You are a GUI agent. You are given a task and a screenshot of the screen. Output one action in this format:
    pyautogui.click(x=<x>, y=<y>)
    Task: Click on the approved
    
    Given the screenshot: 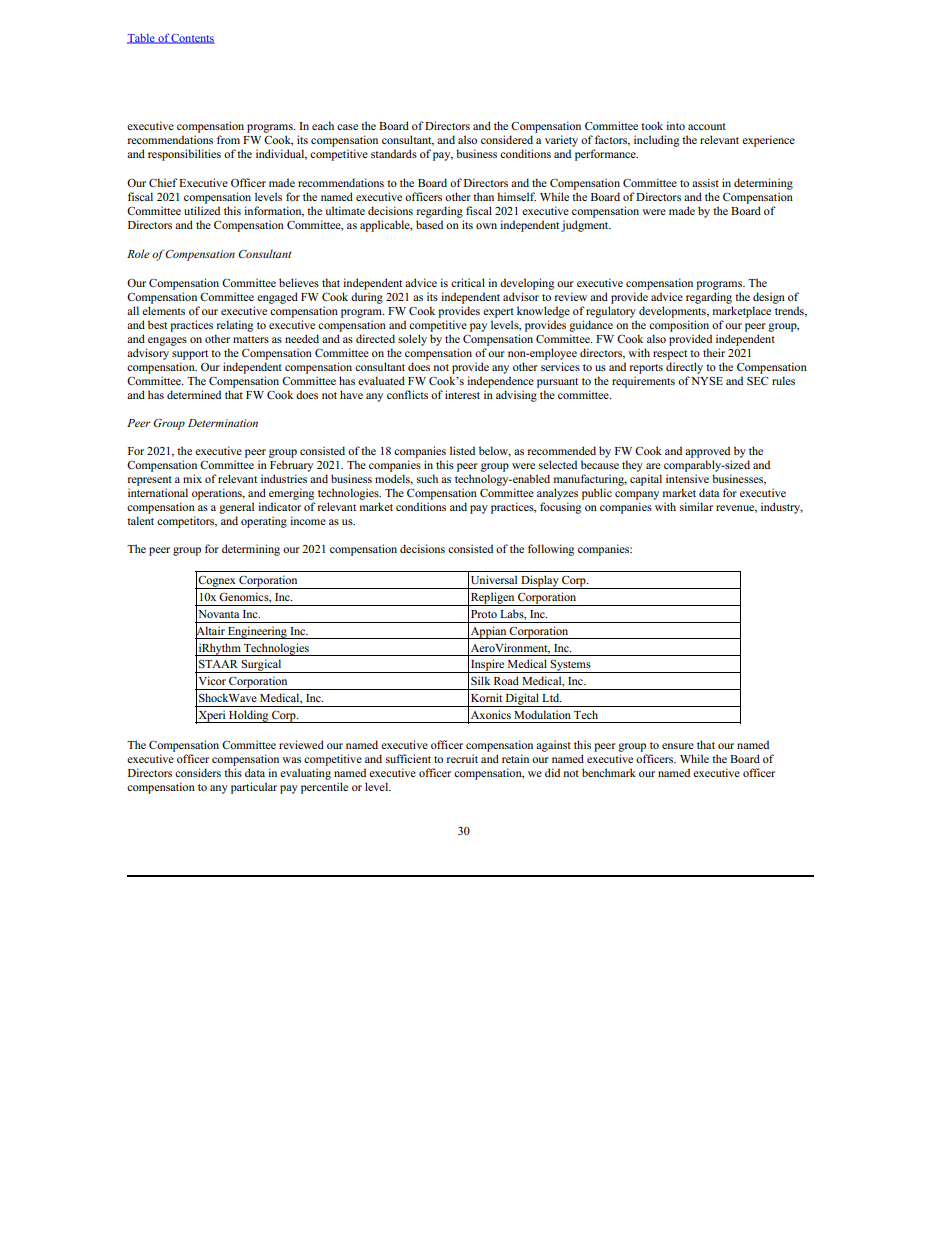 What is the action you would take?
    pyautogui.click(x=707, y=452)
